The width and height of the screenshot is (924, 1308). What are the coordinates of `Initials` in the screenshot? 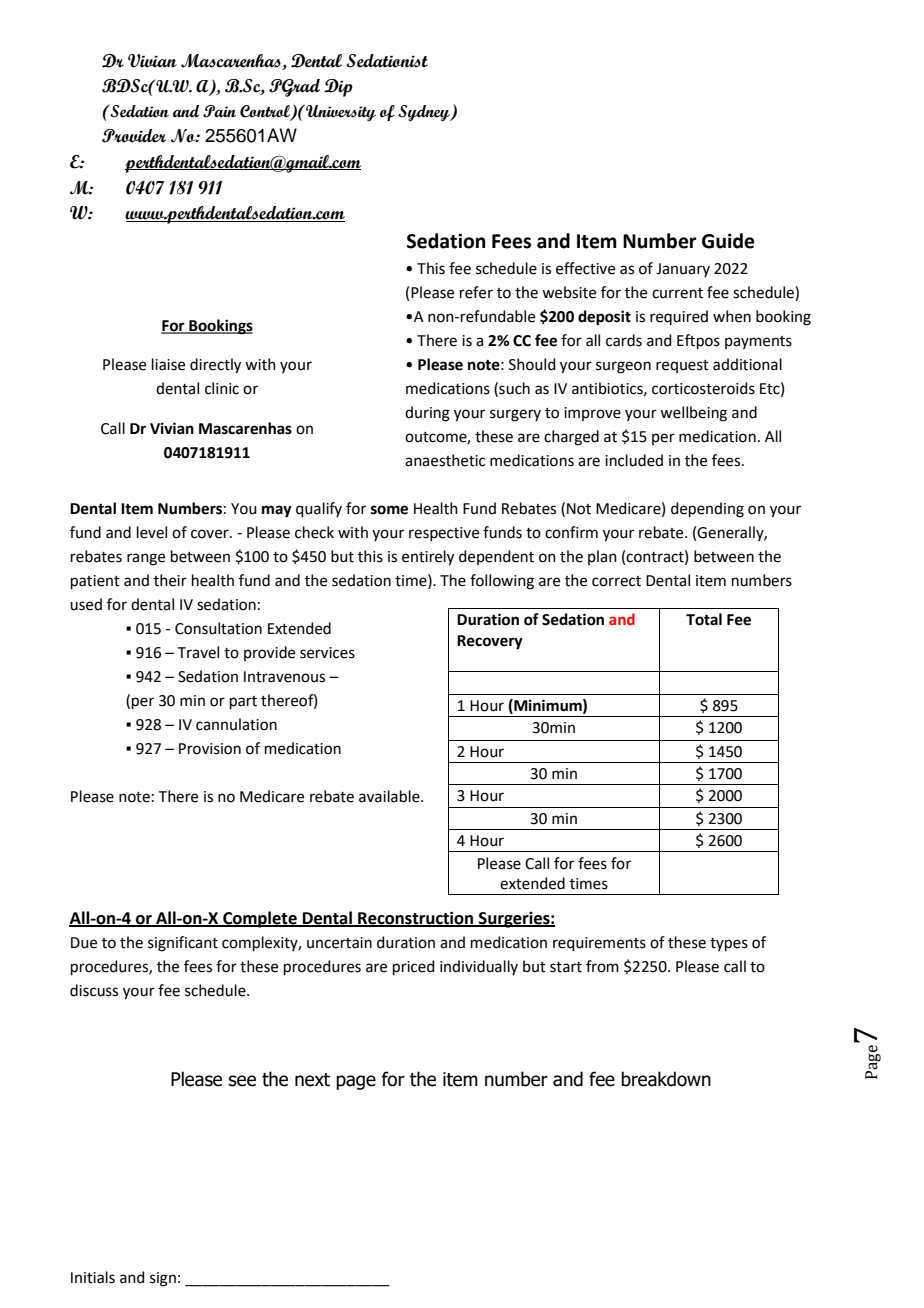 It's located at (93, 1277).
